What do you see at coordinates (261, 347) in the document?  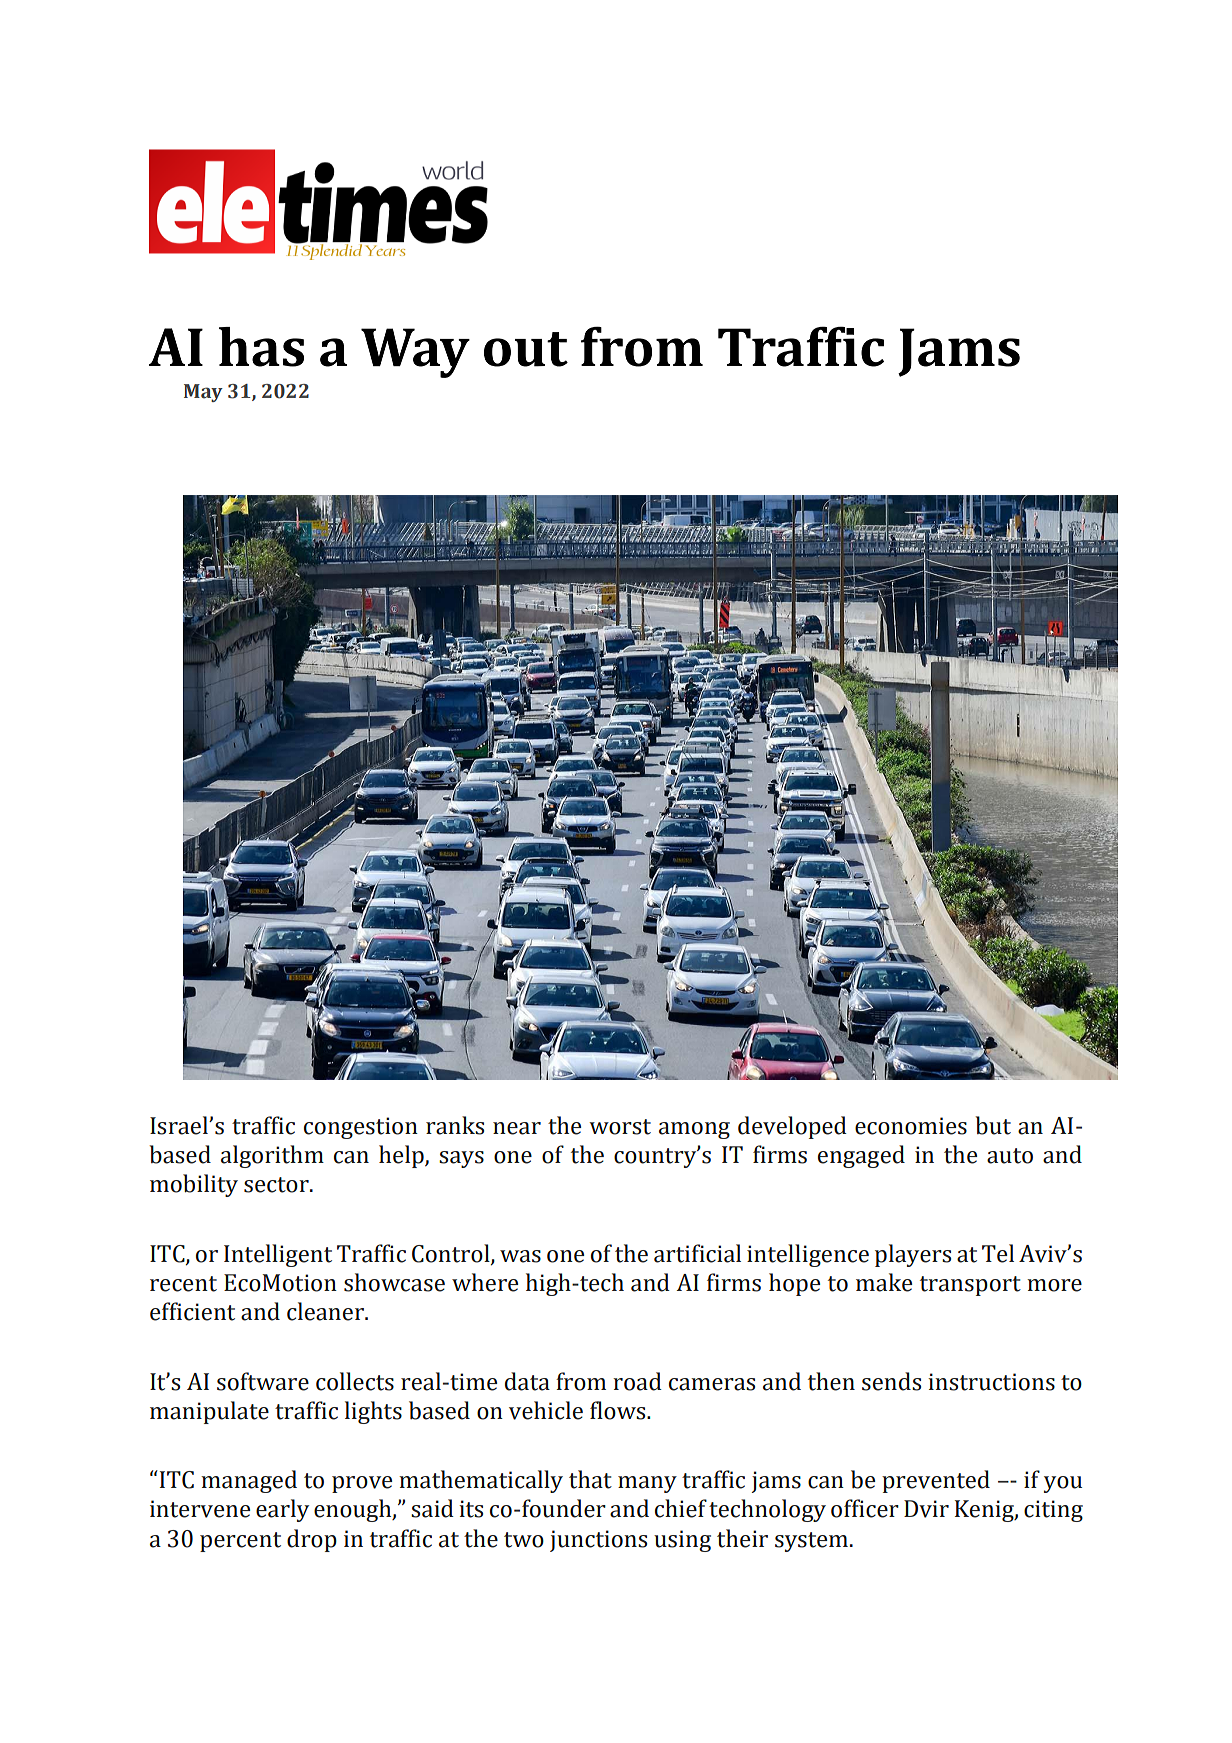 I see `has` at bounding box center [261, 347].
